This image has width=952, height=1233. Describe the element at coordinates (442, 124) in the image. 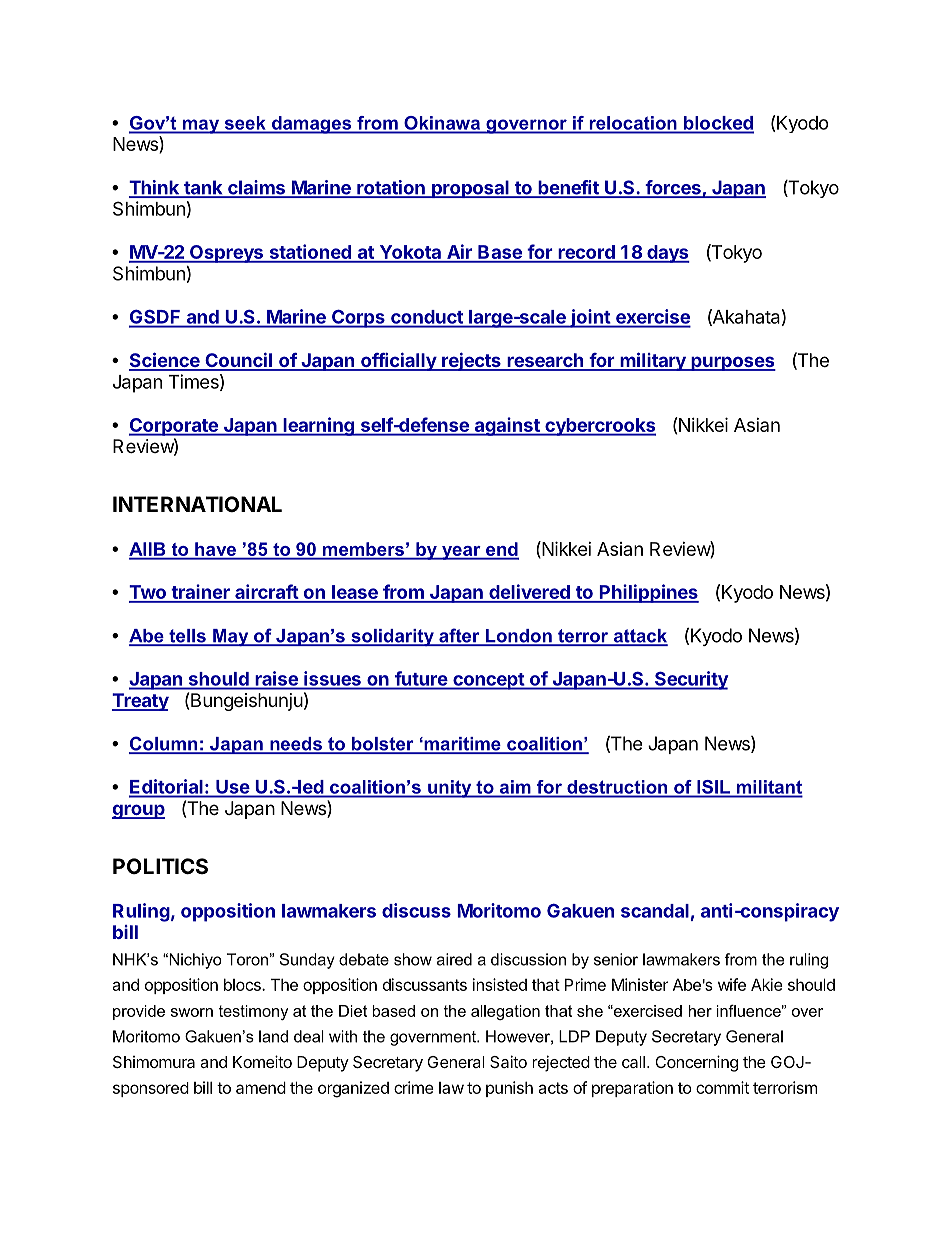

I see `Okinawa` at that location.
